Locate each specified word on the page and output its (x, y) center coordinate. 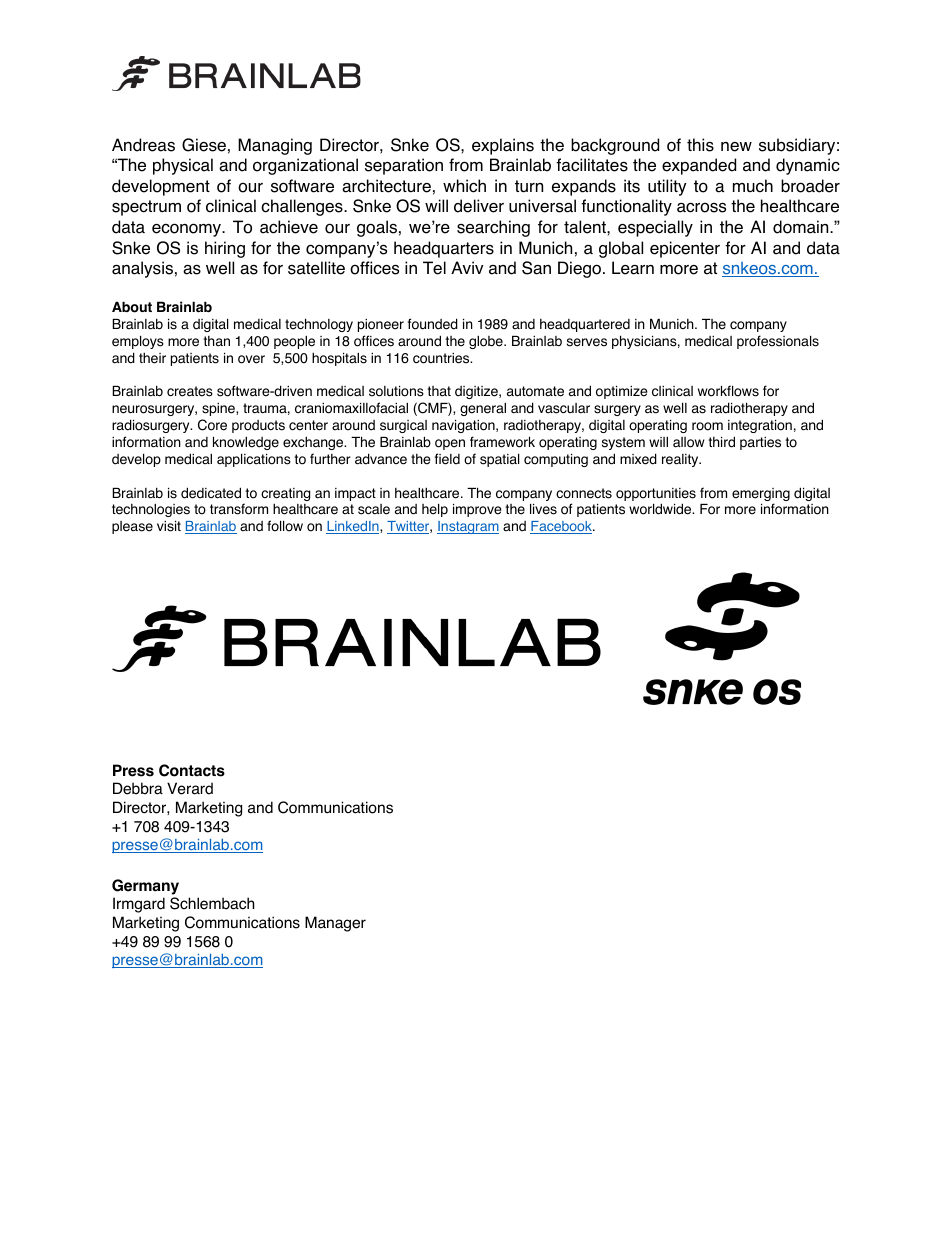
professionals (778, 342)
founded (433, 324)
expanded (699, 166)
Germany (145, 887)
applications (254, 460)
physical (183, 166)
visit (169, 526)
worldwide (661, 509)
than (216, 341)
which (464, 186)
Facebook (562, 527)
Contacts (192, 770)
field (447, 459)
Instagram (468, 527)
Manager (335, 924)
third (721, 442)
